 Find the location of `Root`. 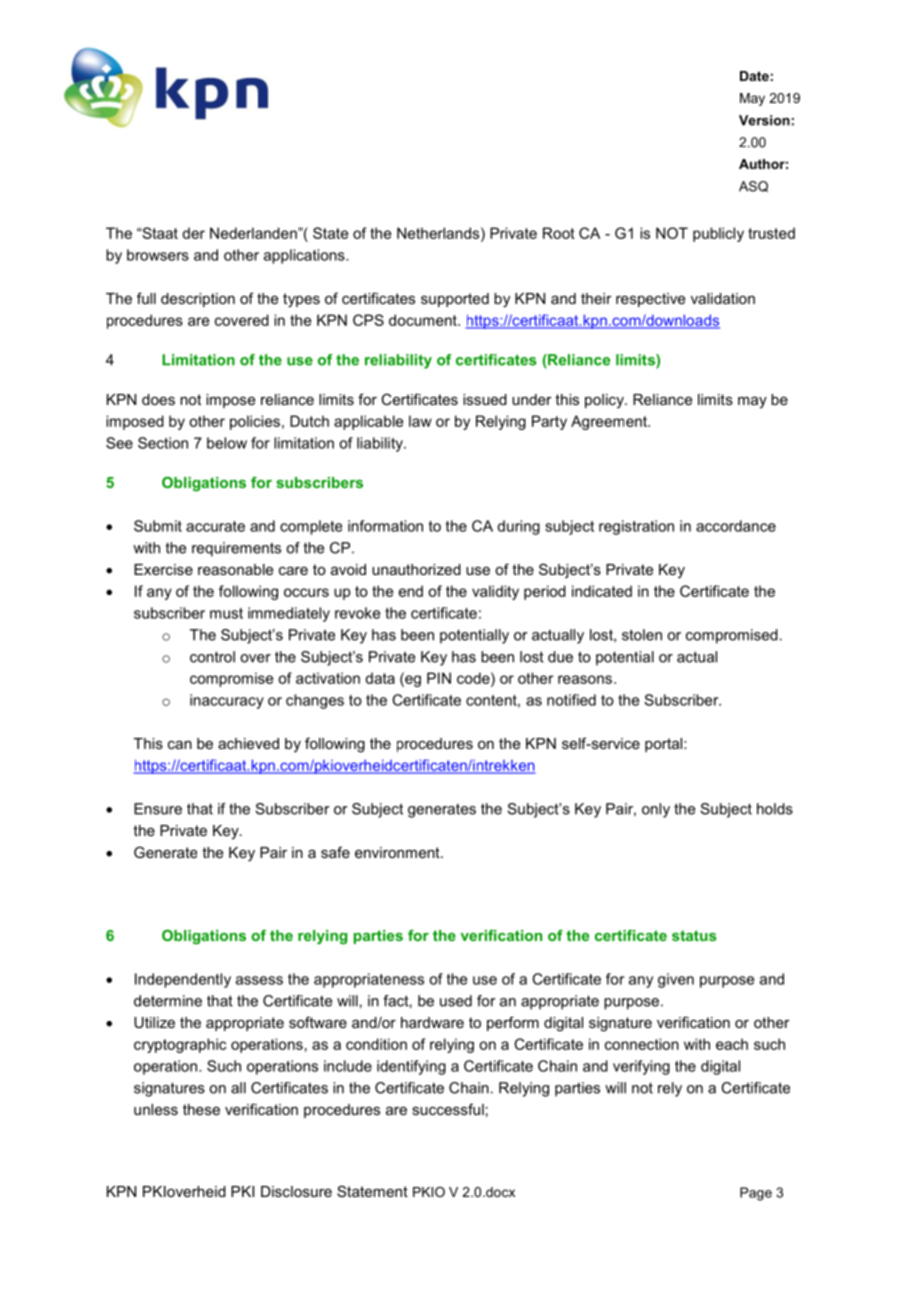

Root is located at coordinates (559, 233).
